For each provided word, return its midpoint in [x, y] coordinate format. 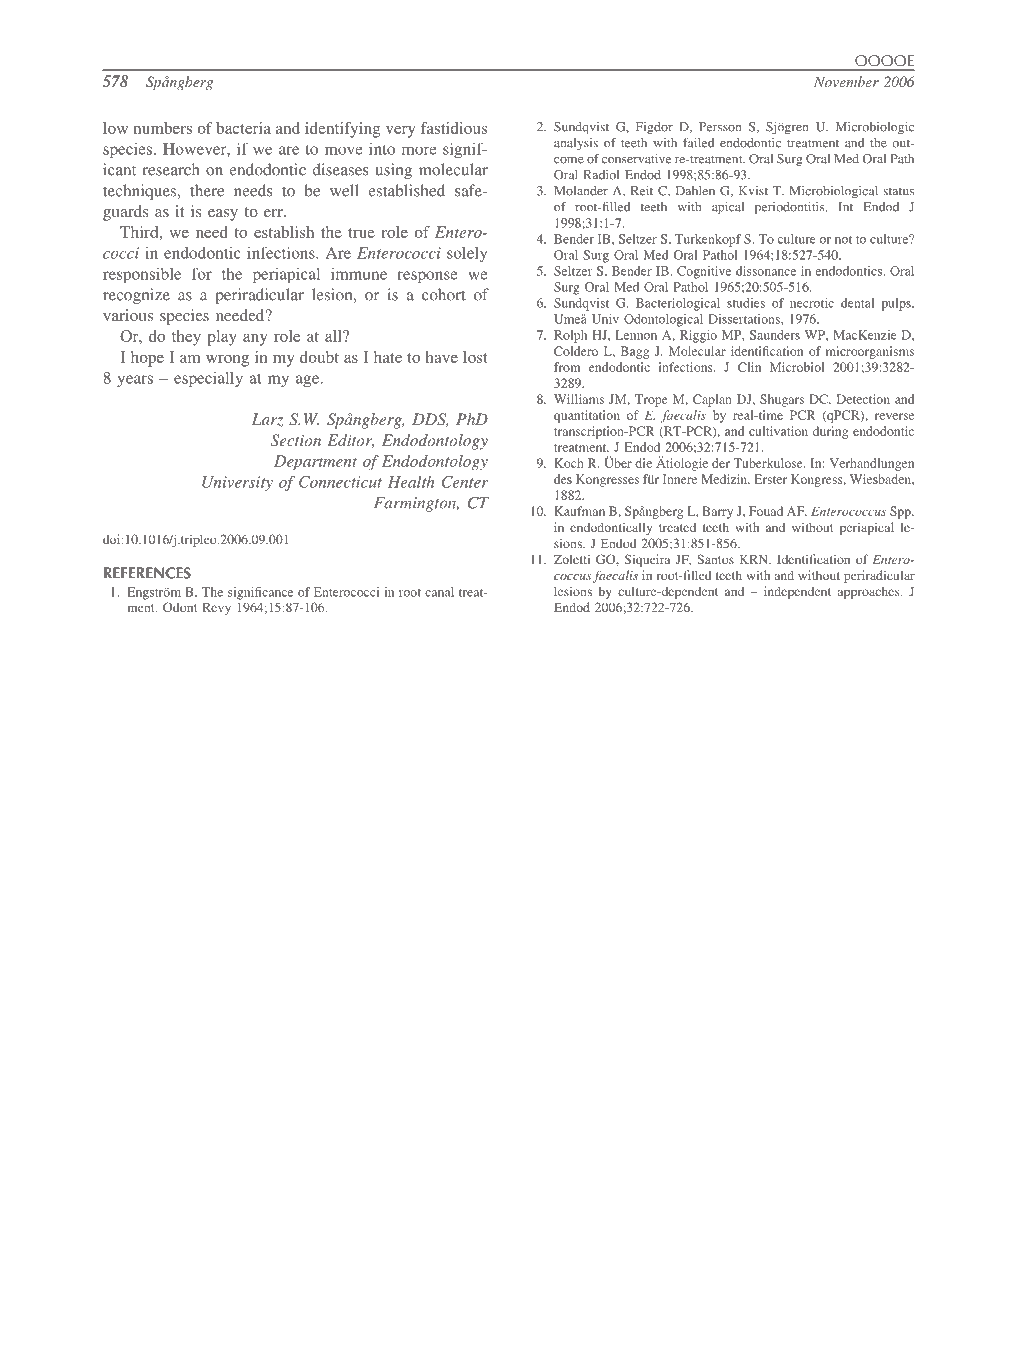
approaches [870, 593]
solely [467, 254]
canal [439, 592]
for [202, 273]
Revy [216, 609]
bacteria [243, 128]
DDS [430, 420]
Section [296, 440]
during [830, 432]
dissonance [766, 271]
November [846, 81]
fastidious [454, 128]
